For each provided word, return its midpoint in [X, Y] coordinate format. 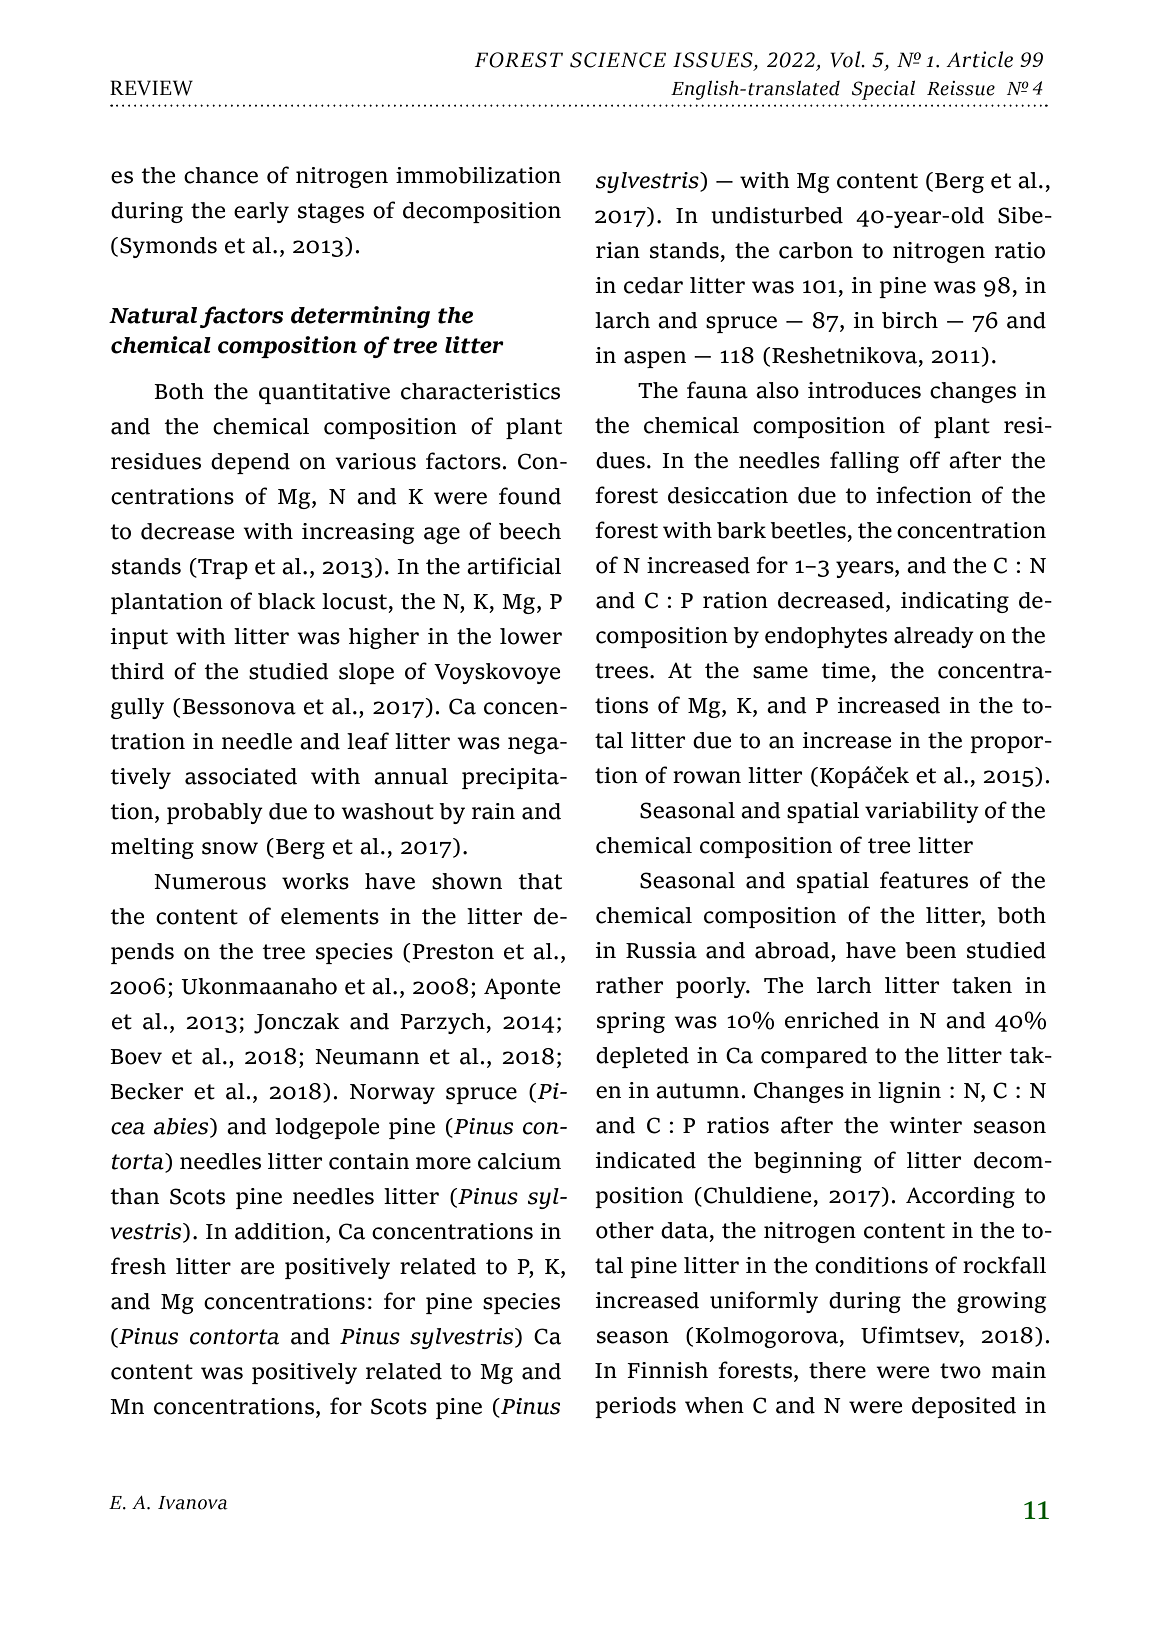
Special [883, 90]
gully [137, 708]
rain [493, 811]
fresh [138, 1266]
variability [922, 812]
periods [635, 1407]
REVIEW [151, 88]
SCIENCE [618, 60]
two [960, 1371]
